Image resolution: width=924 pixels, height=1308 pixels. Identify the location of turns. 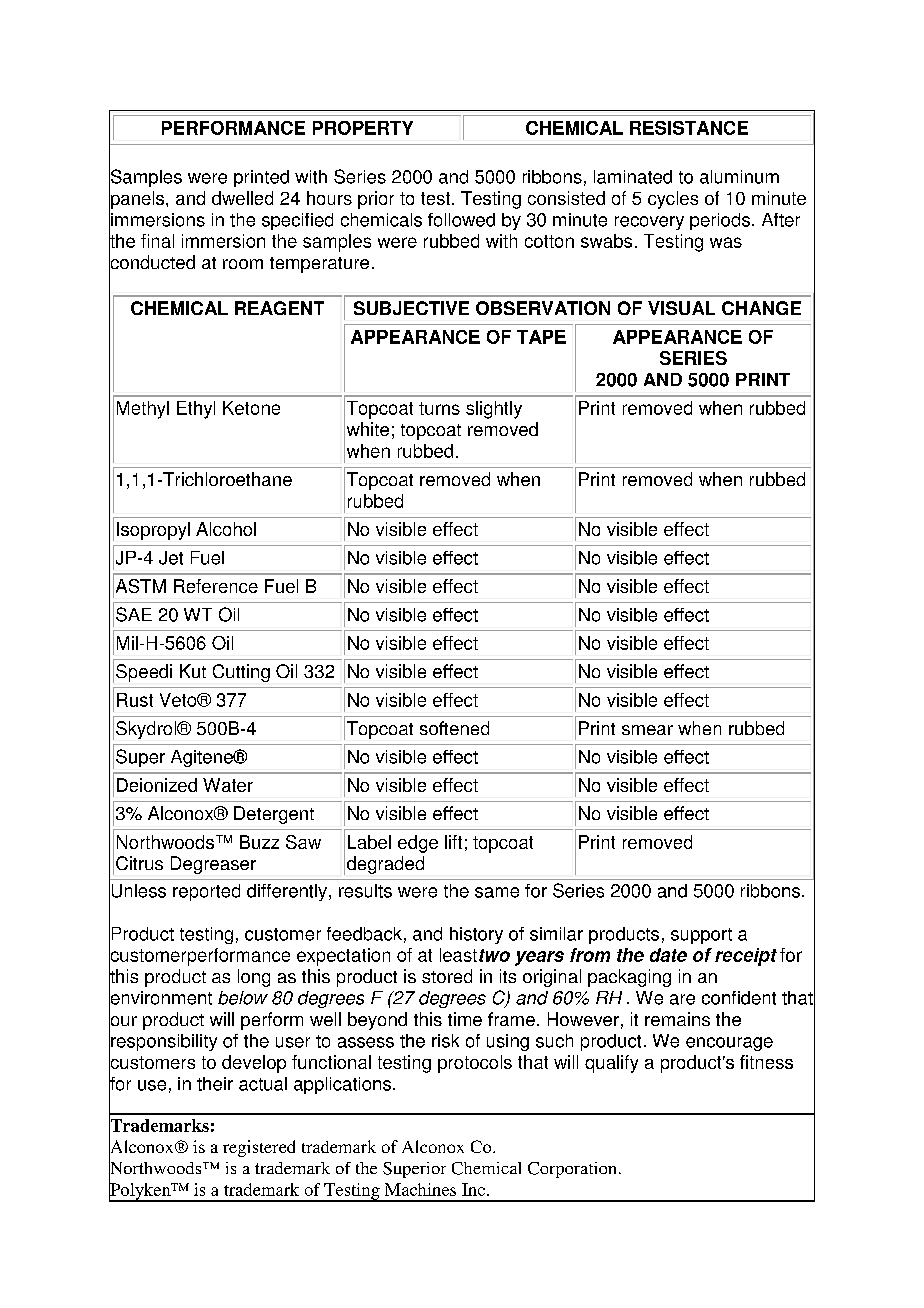
(439, 408).
